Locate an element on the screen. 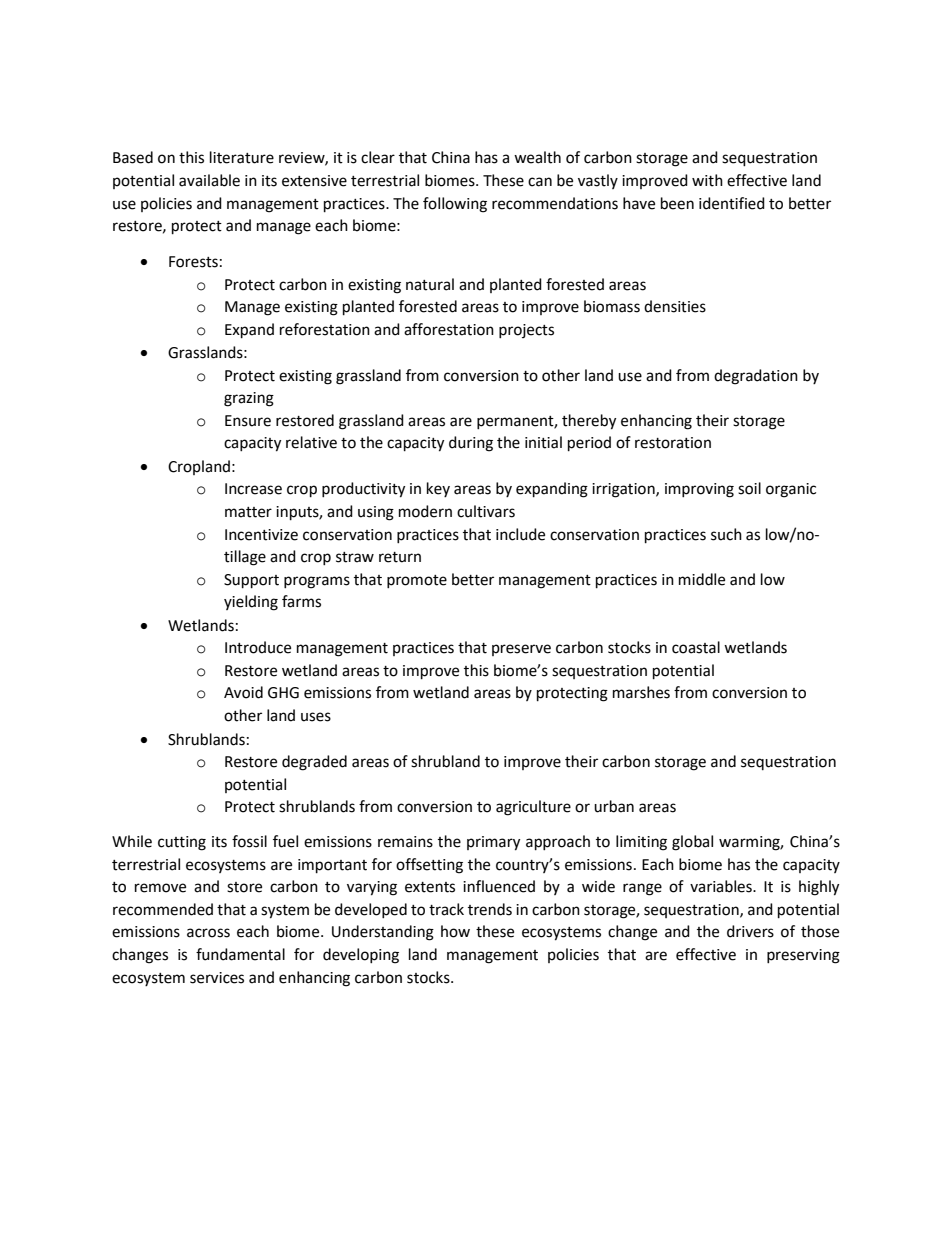  fundamental is located at coordinates (240, 954).
